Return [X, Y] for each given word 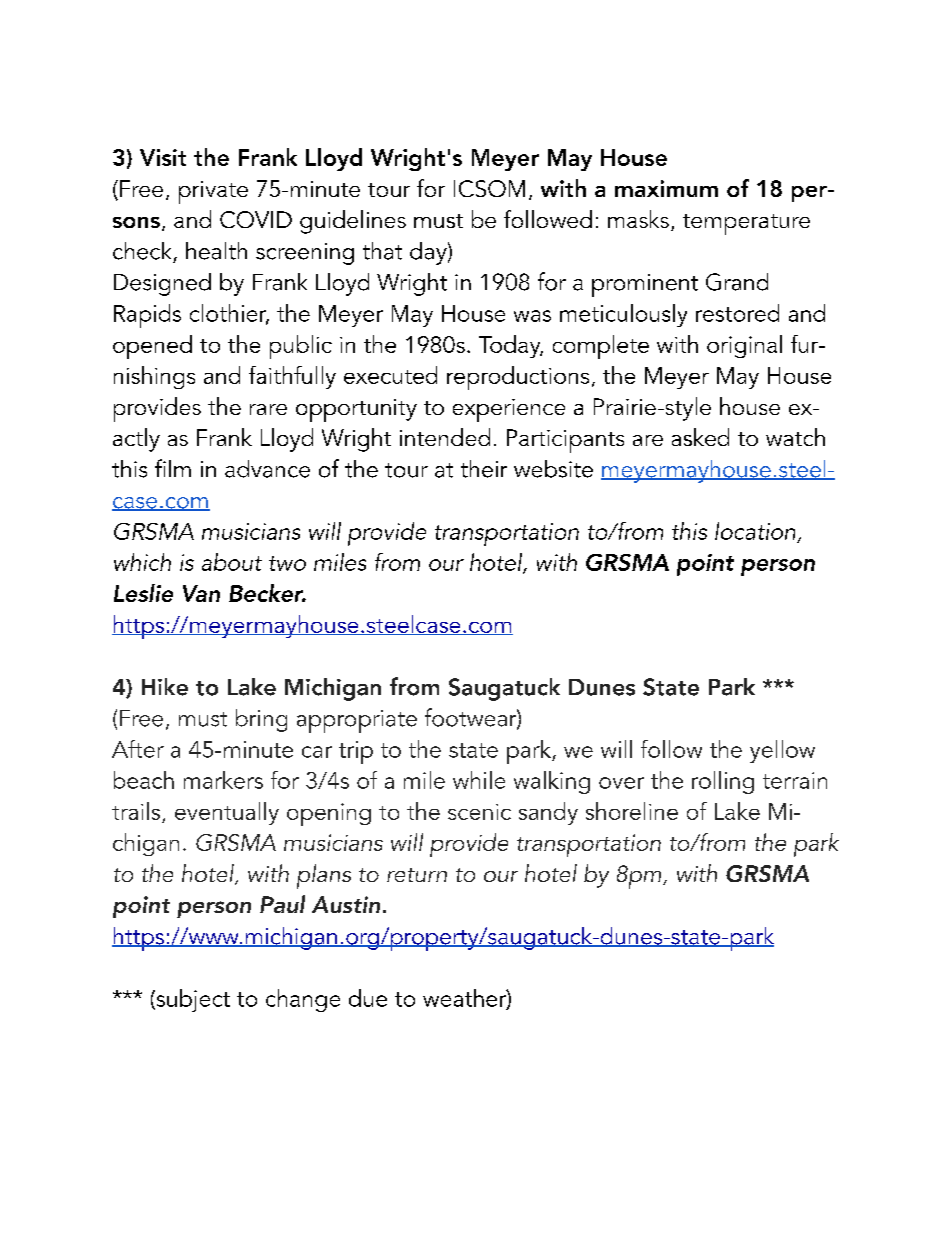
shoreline [632, 811]
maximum [666, 188]
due [368, 998]
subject [192, 1000]
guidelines [353, 222]
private [213, 192]
